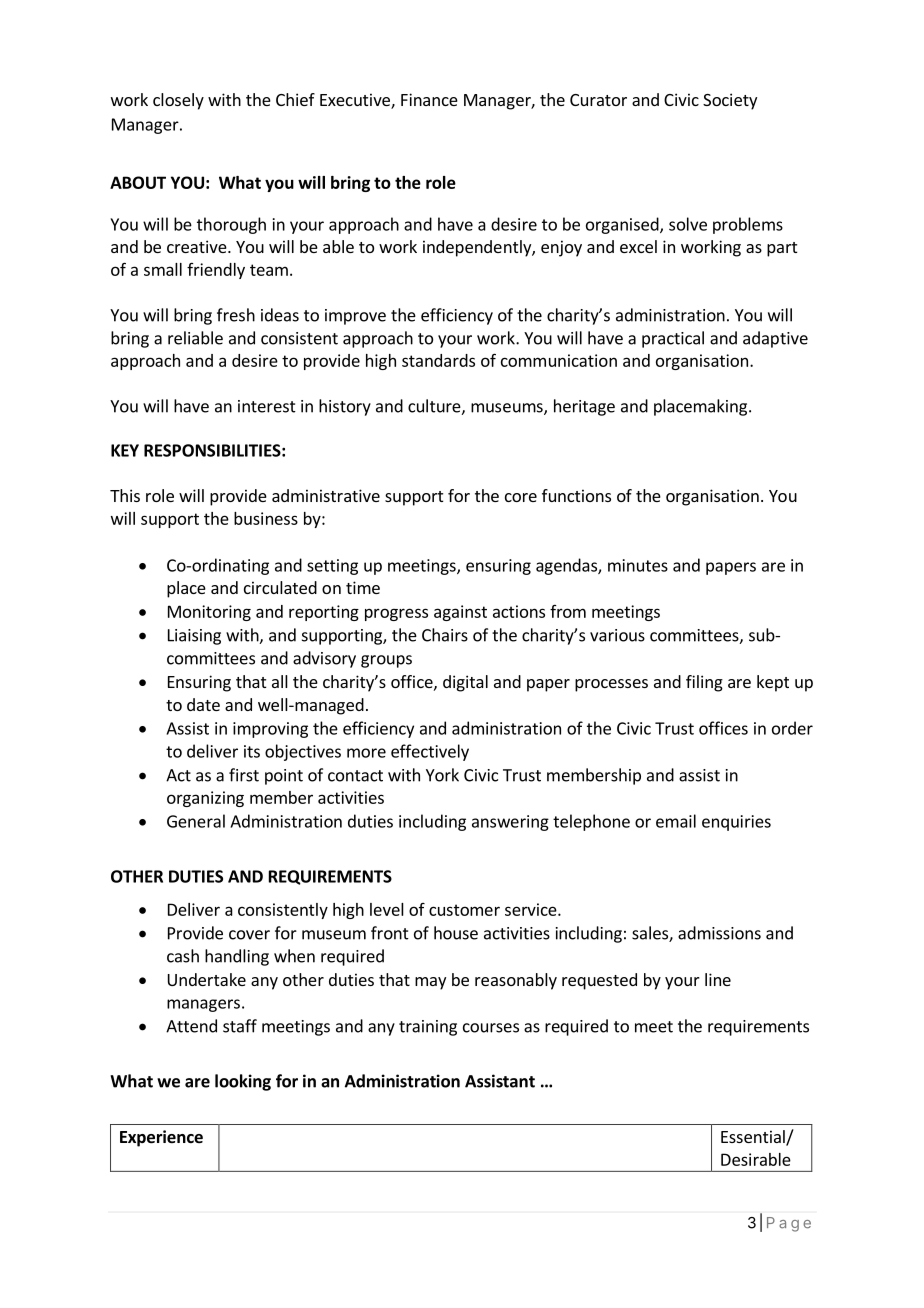 This image has height=1308, width=924. I want to click on York, so click(442, 775).
